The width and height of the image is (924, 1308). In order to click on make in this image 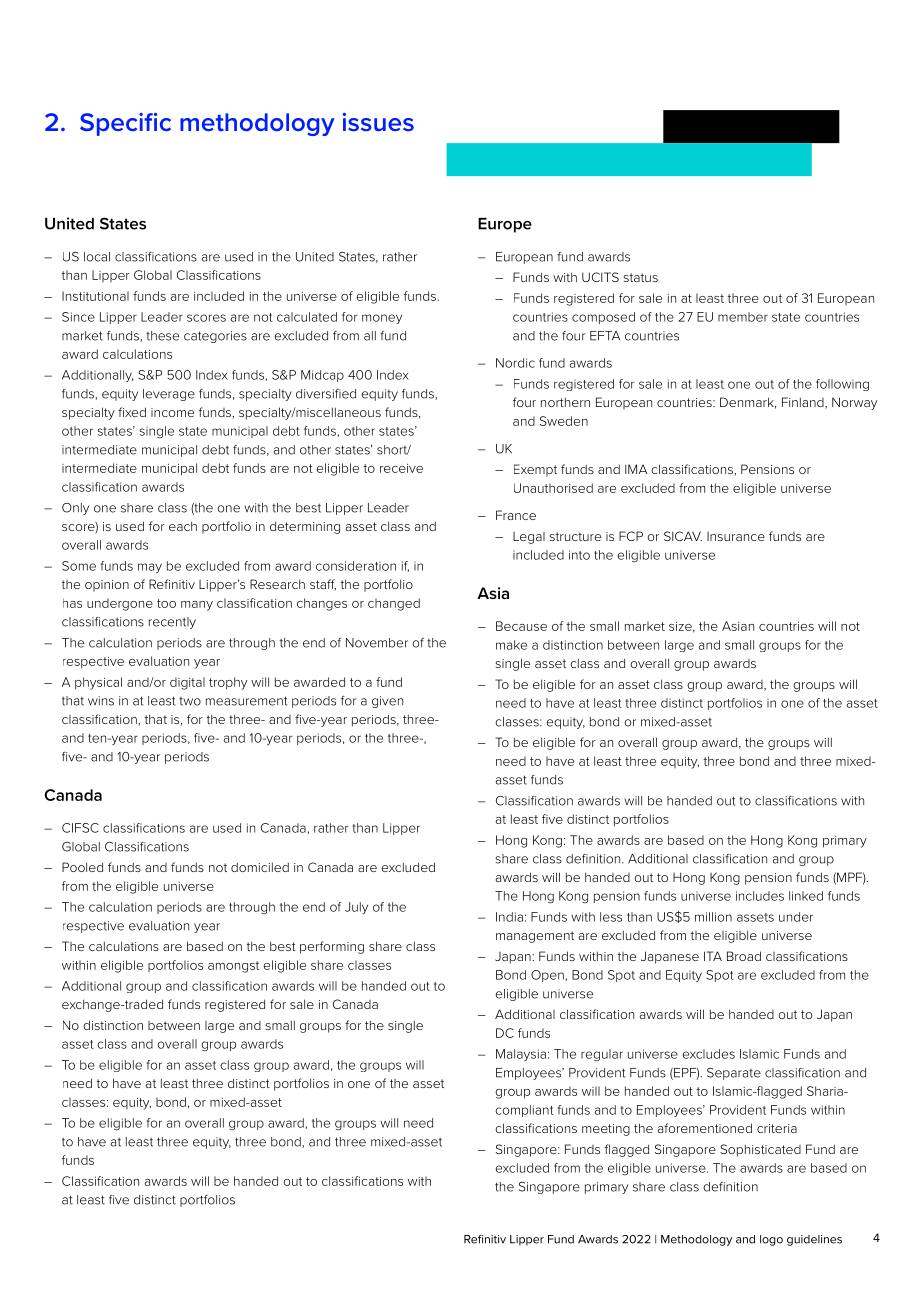, I will do `click(511, 645)`.
